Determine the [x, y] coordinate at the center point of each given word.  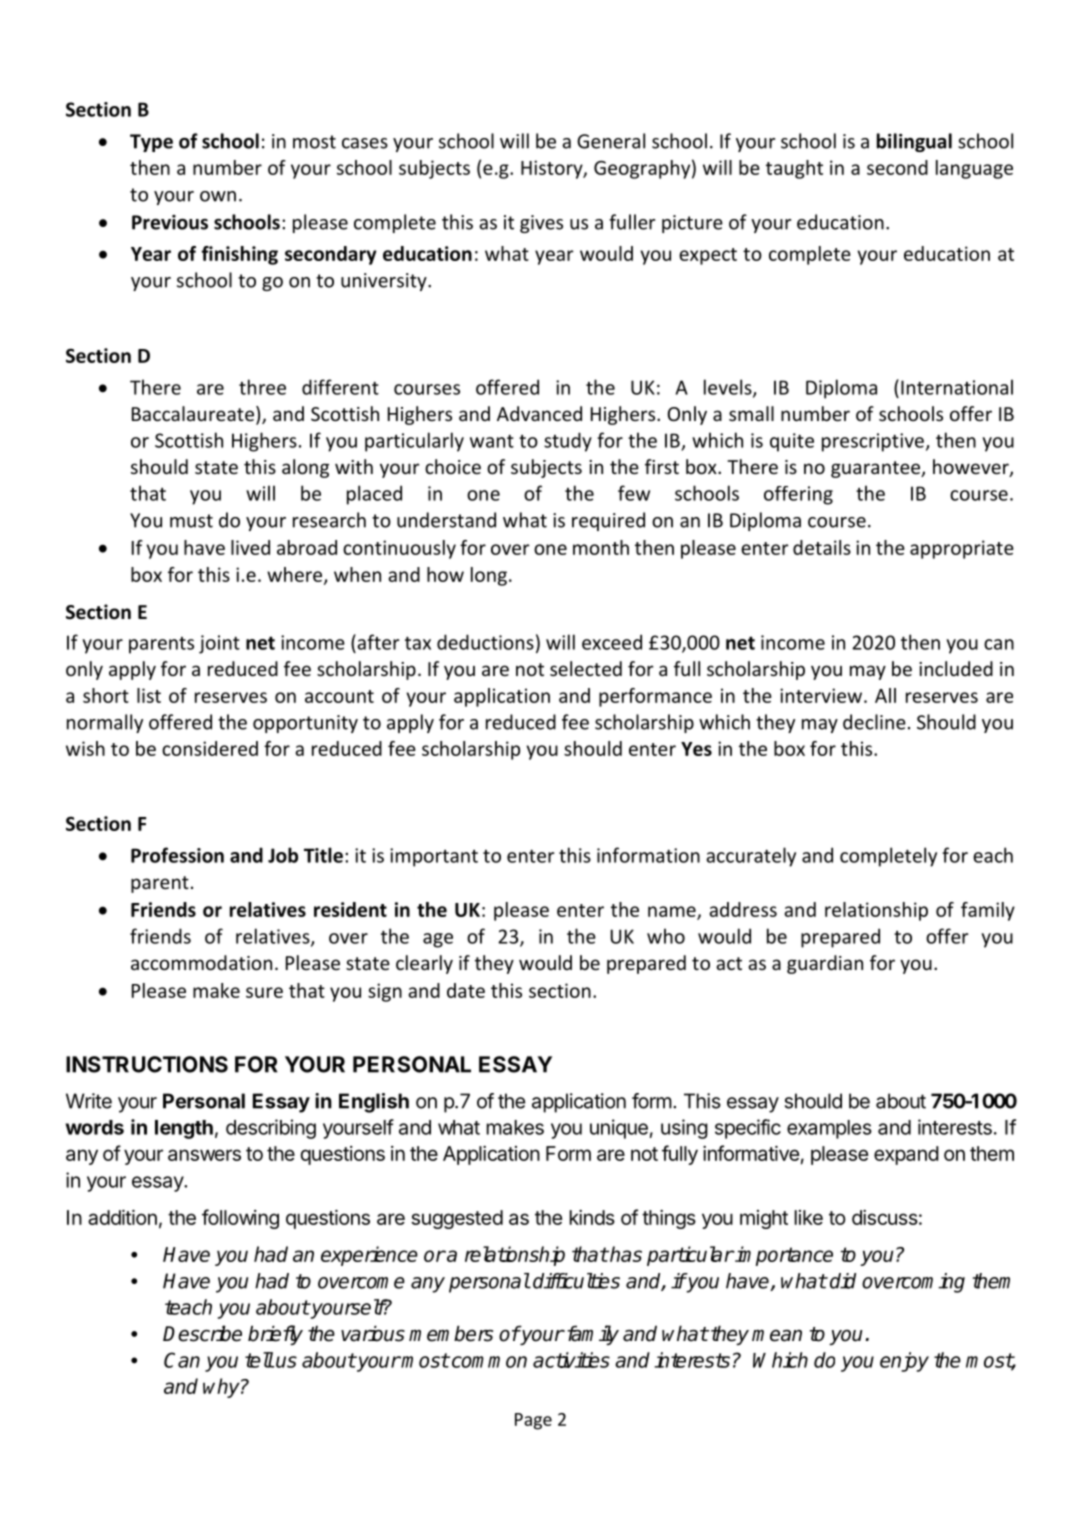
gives [541, 224]
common [489, 1362]
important [434, 857]
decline [874, 722]
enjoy [904, 1362]
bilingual [914, 142]
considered [210, 748]
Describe [202, 1333]
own [218, 196]
